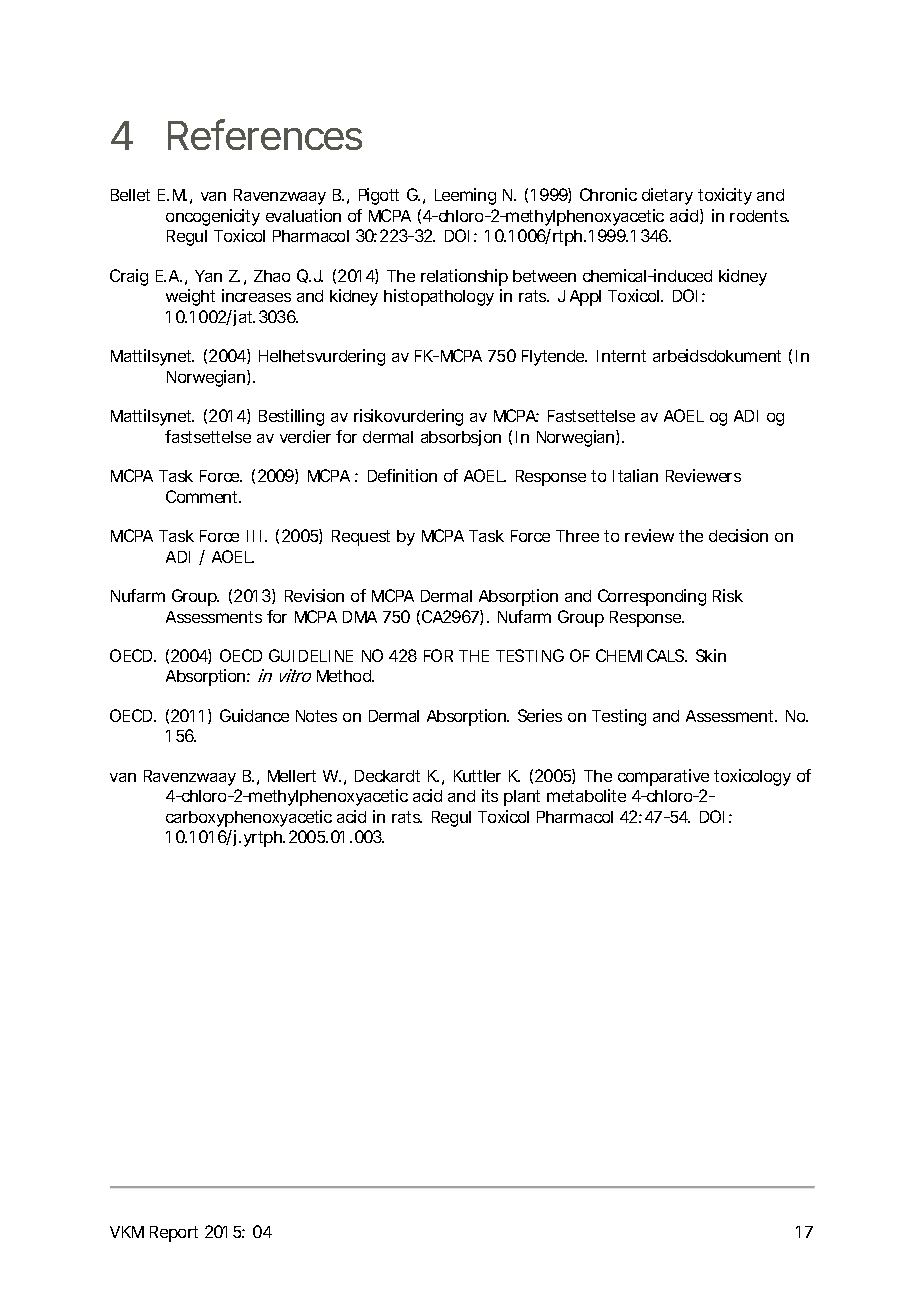 This image has height=1308, width=924. Describe the element at coordinates (174, 1234) in the image. I see `Report` at that location.
